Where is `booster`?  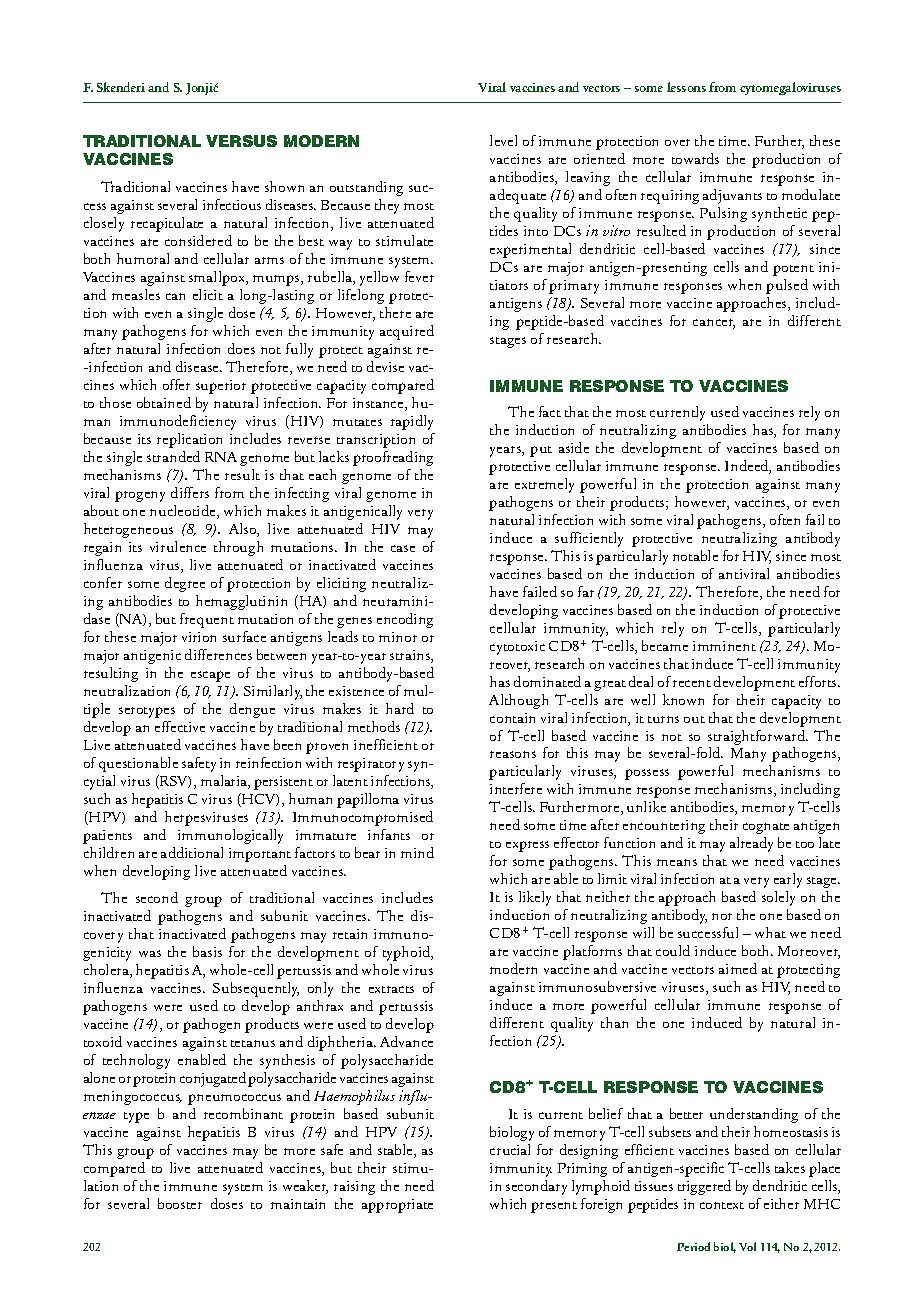
booster is located at coordinates (180, 1203).
